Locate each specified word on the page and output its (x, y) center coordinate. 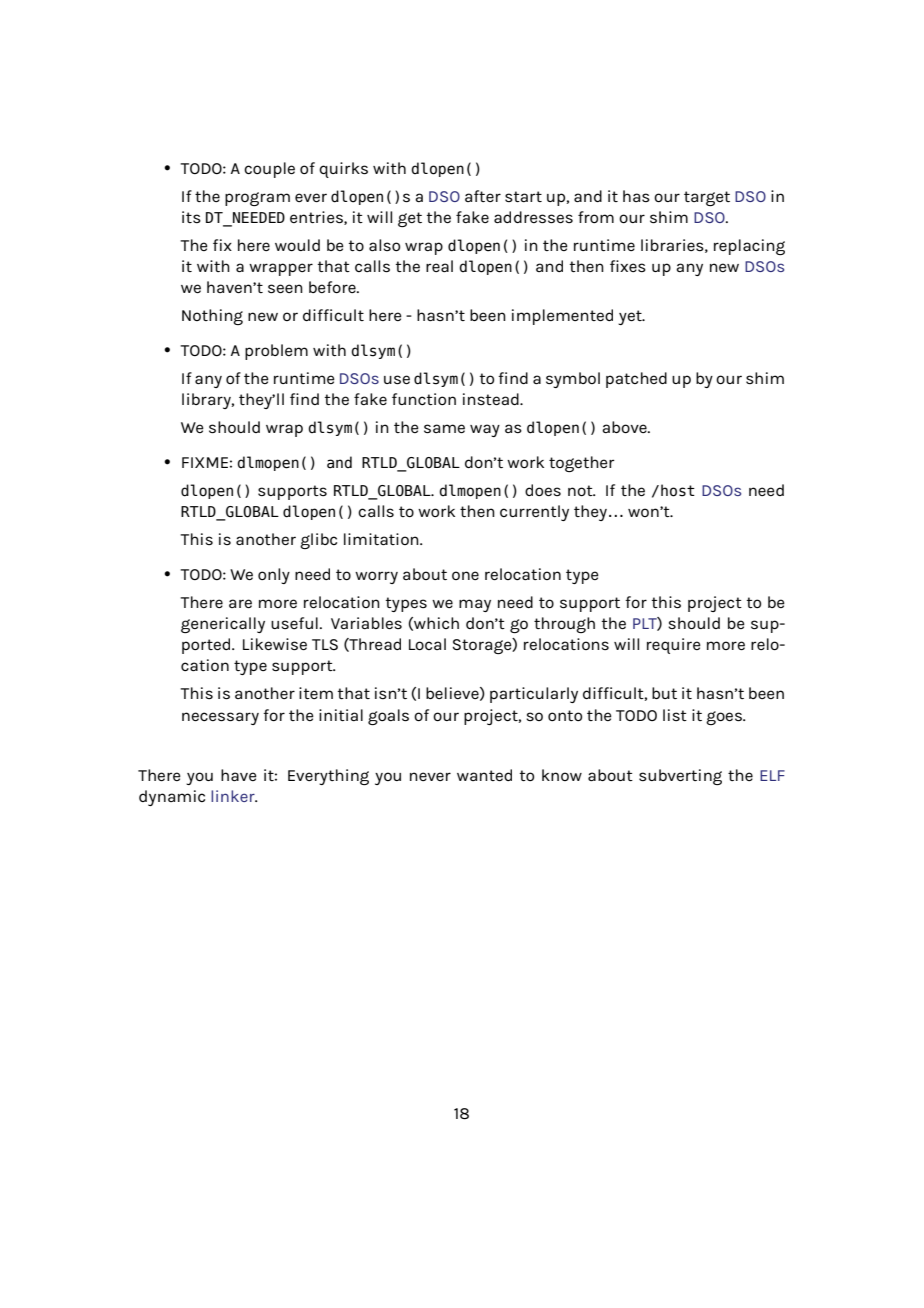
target (707, 198)
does (543, 490)
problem (276, 352)
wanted (484, 775)
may (475, 605)
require (674, 646)
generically (223, 625)
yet (631, 317)
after (483, 196)
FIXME (205, 462)
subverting (680, 777)
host (678, 490)
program (257, 199)
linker (234, 796)
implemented (562, 317)
